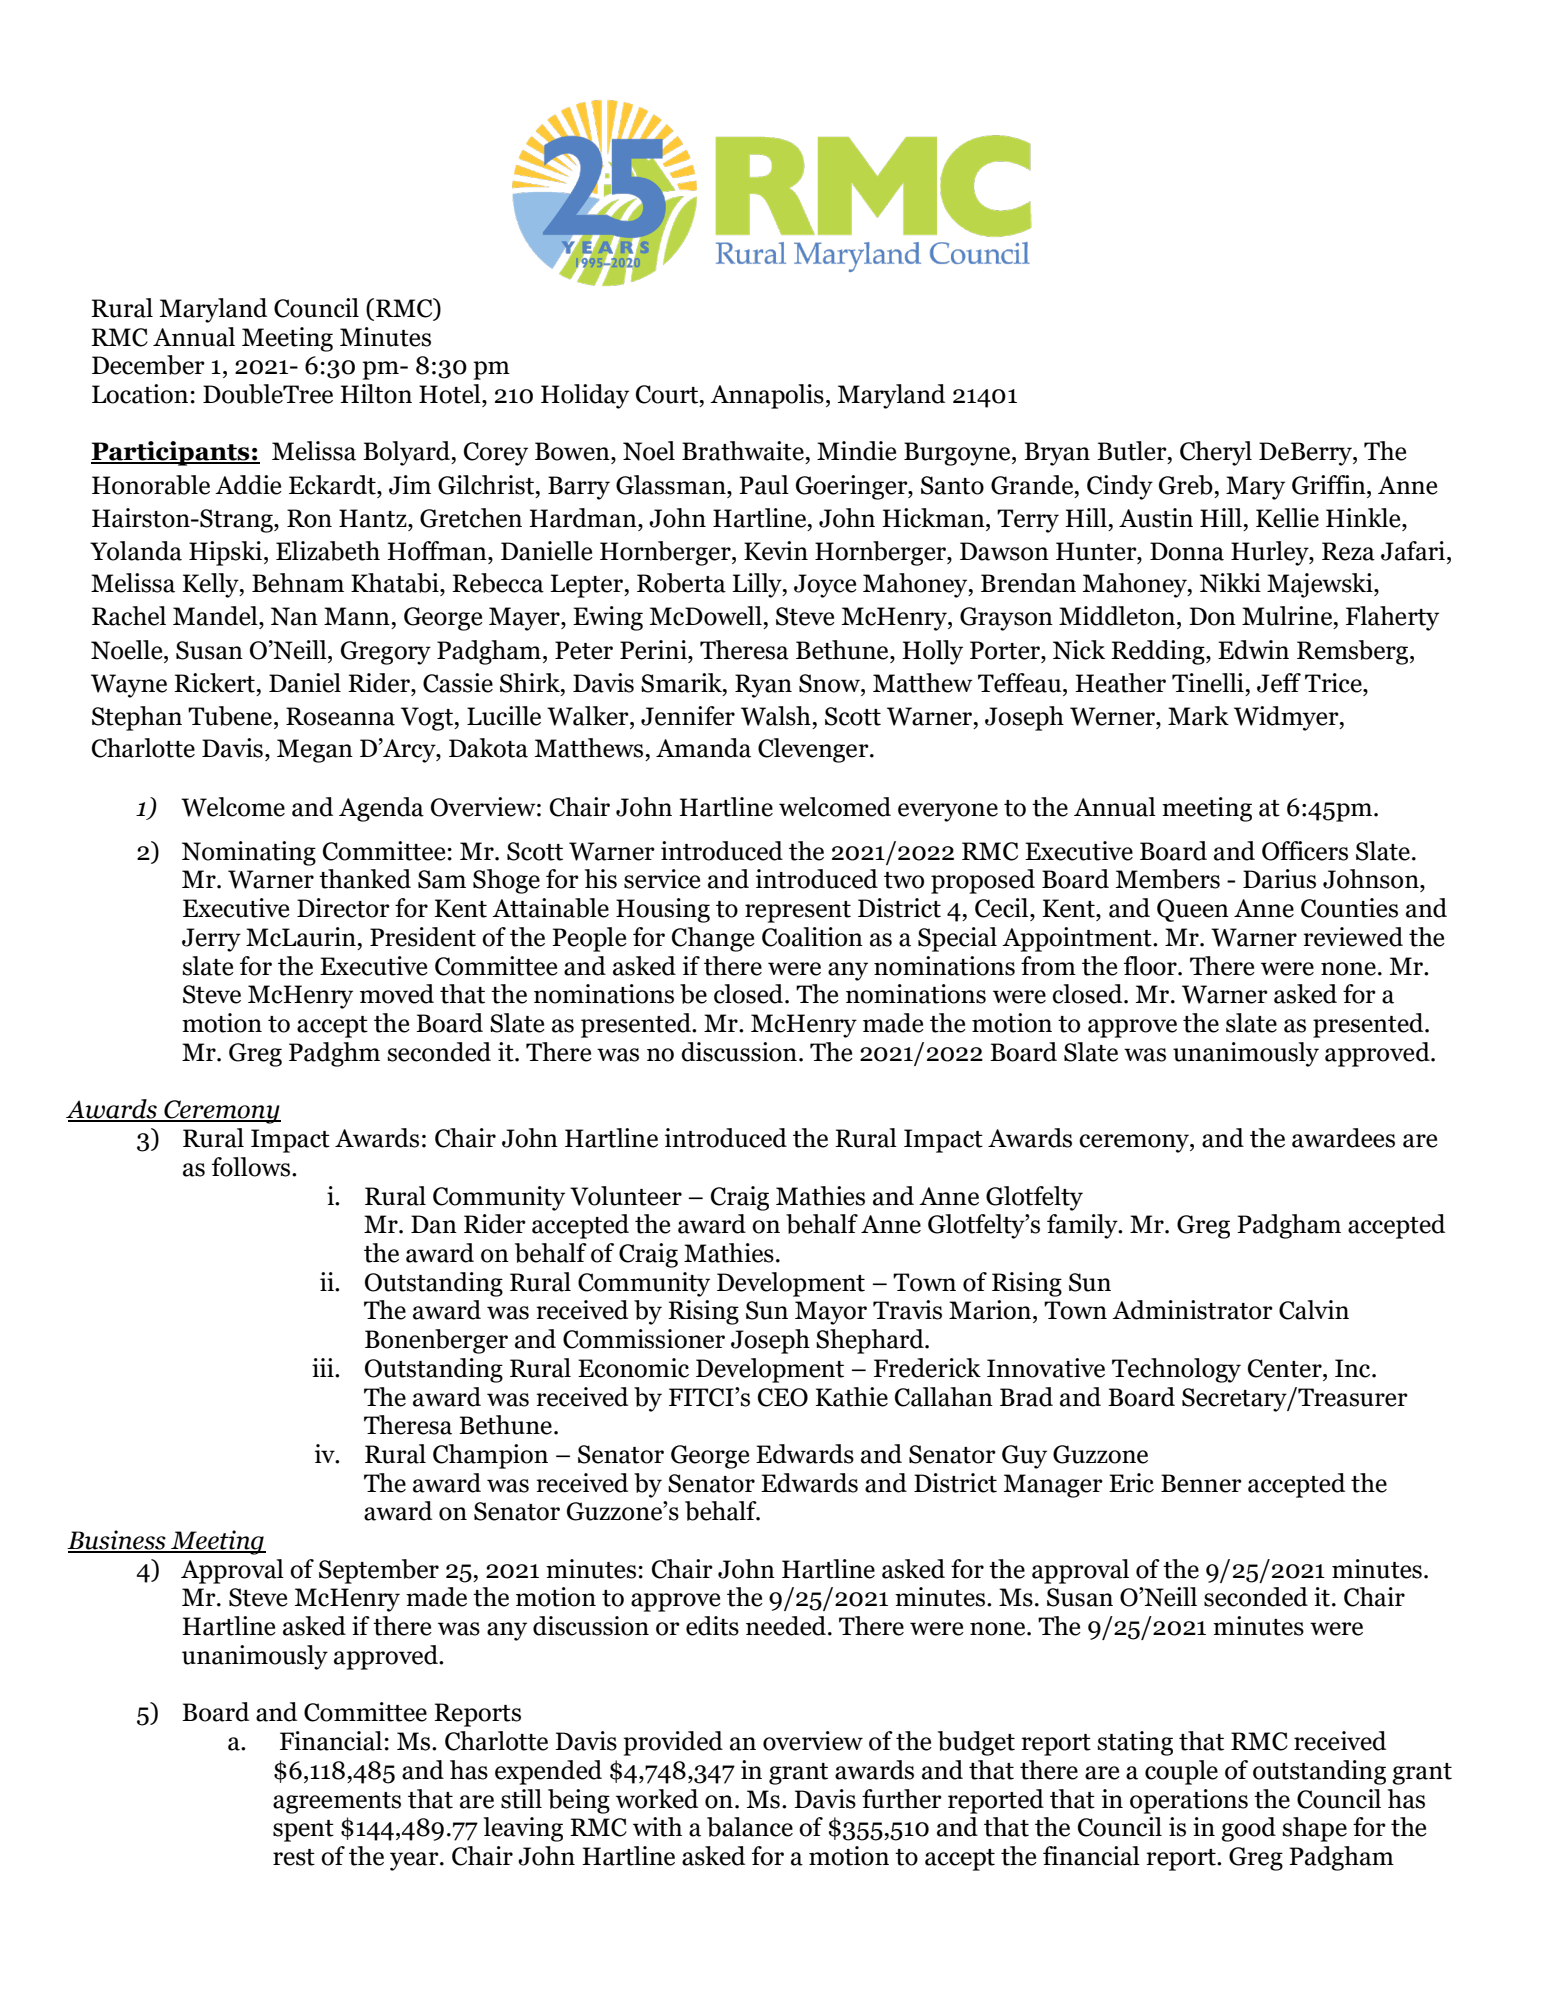 The height and width of the document is (2002, 1547). Describe the element at coordinates (324, 1367) in the document. I see `iii` at that location.
